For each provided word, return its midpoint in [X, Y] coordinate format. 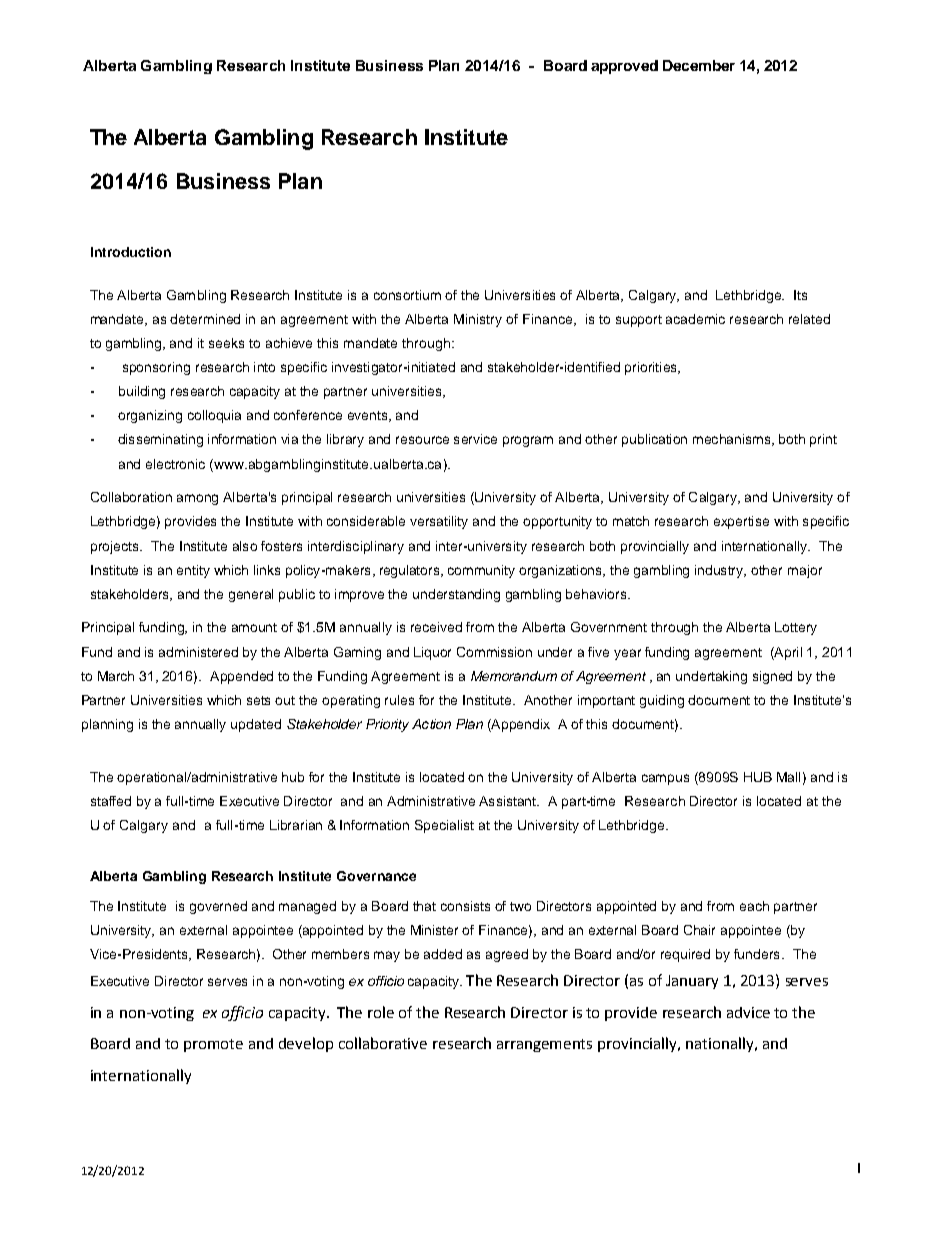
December [699, 65]
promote [213, 1045]
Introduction [131, 252]
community [481, 571]
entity [193, 571]
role [381, 1012]
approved [624, 67]
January [692, 982]
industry [720, 571]
